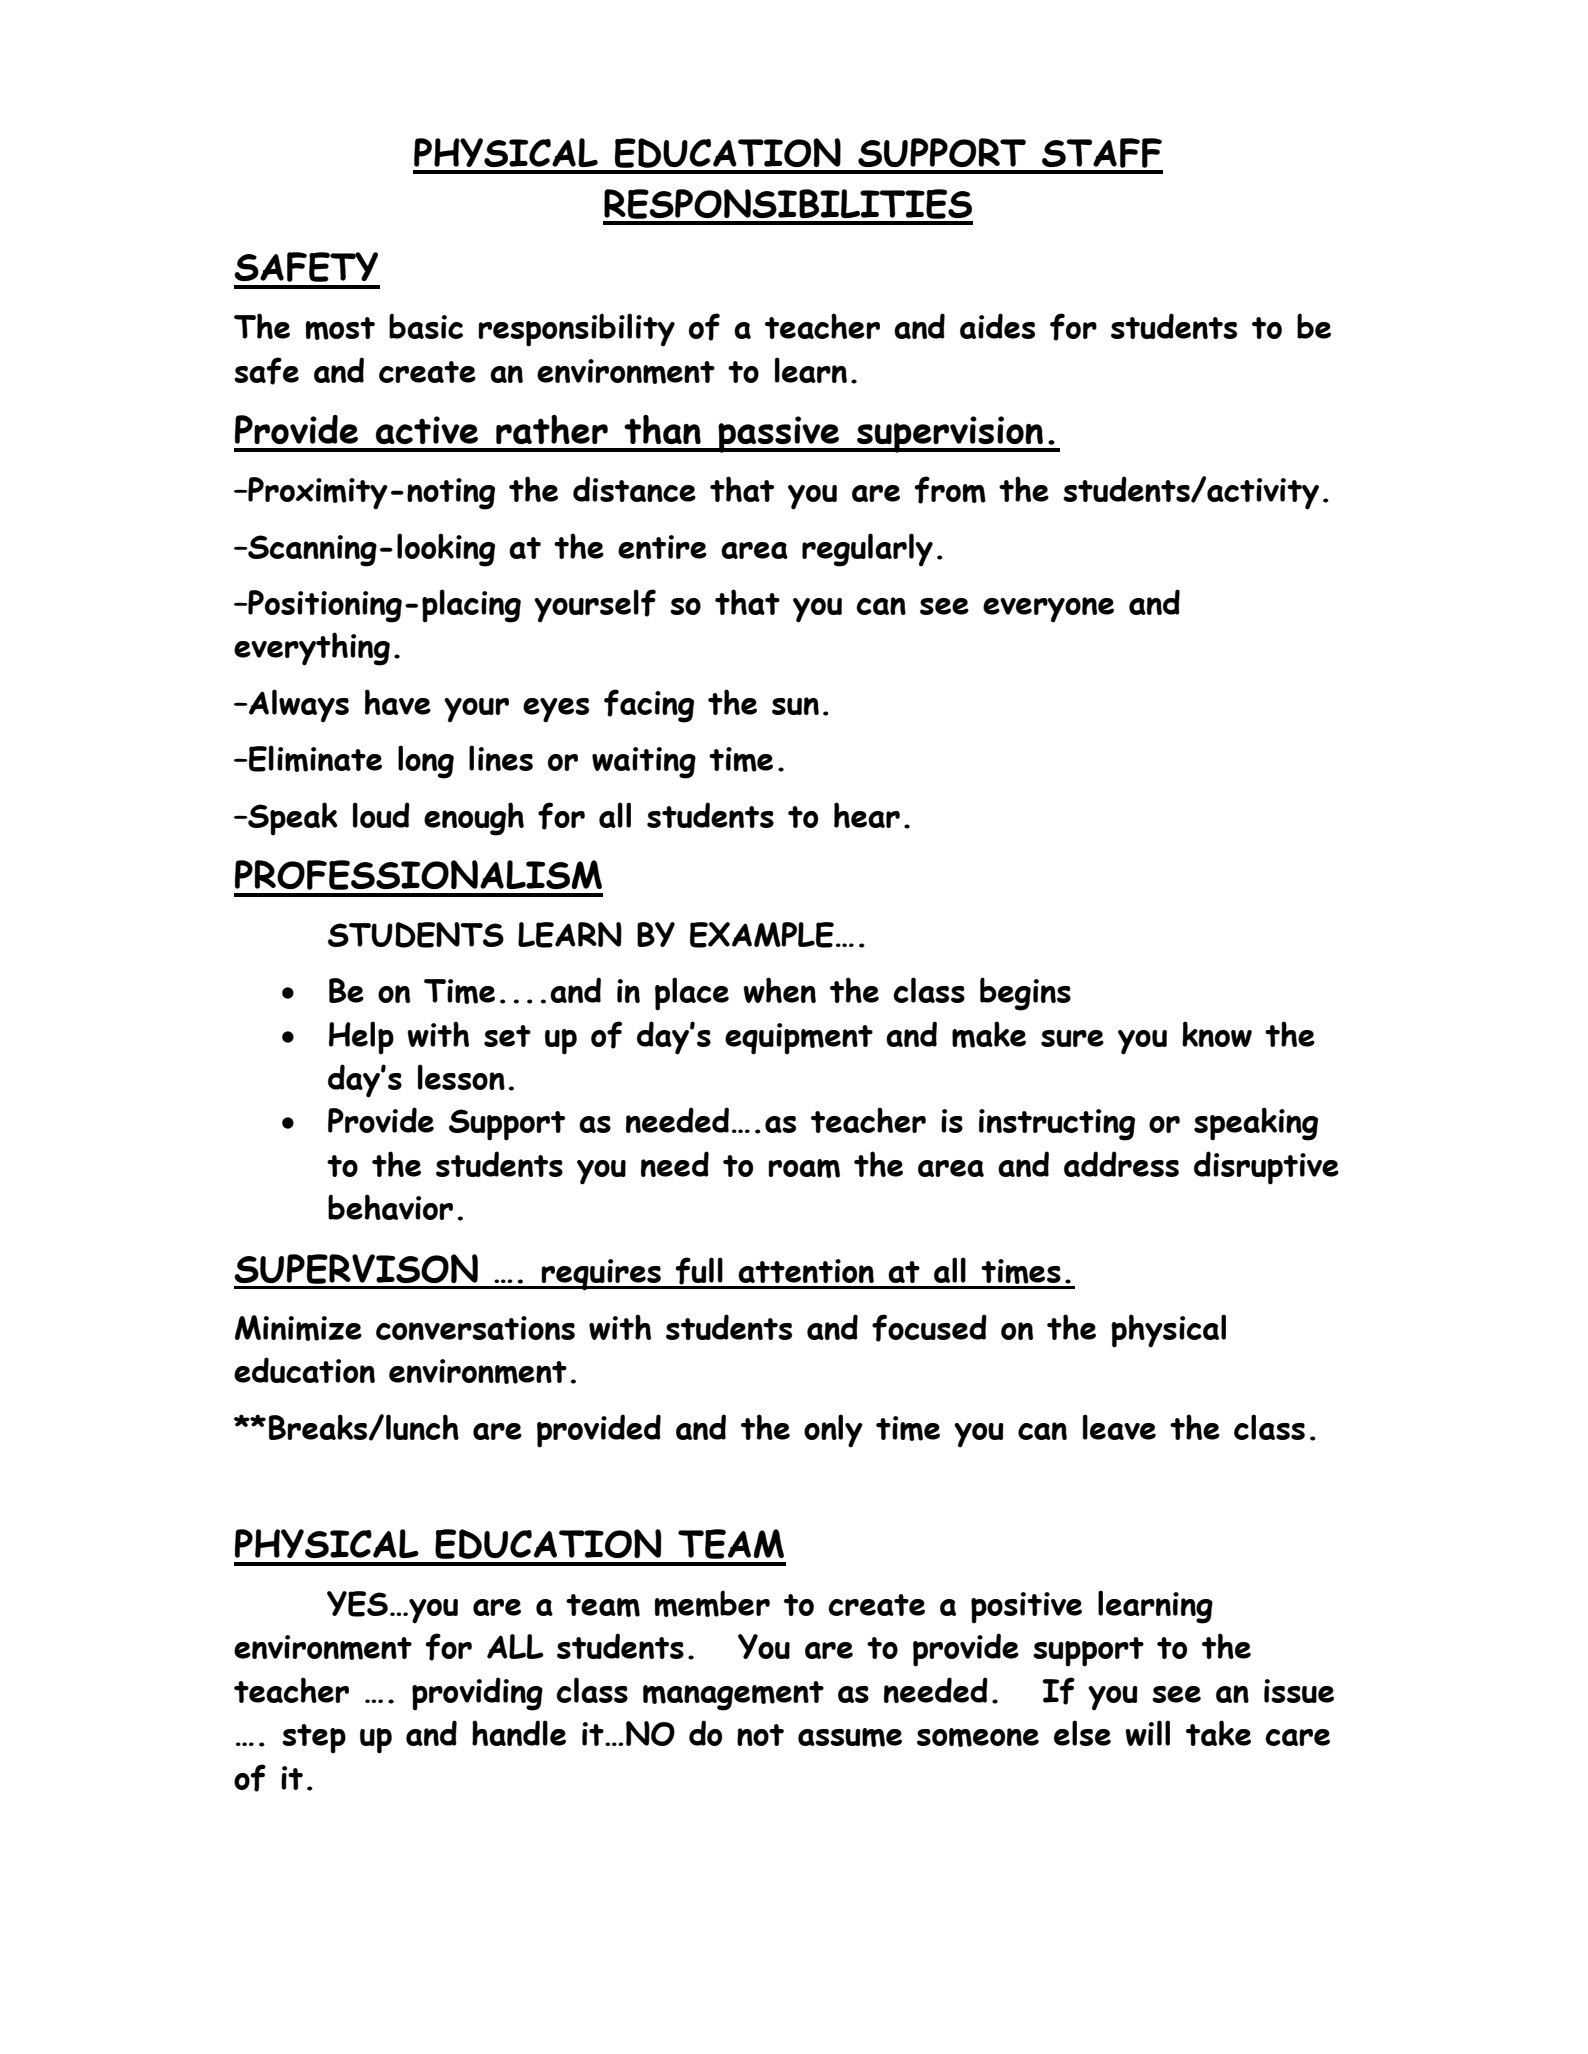  I want to click on passive, so click(779, 434).
